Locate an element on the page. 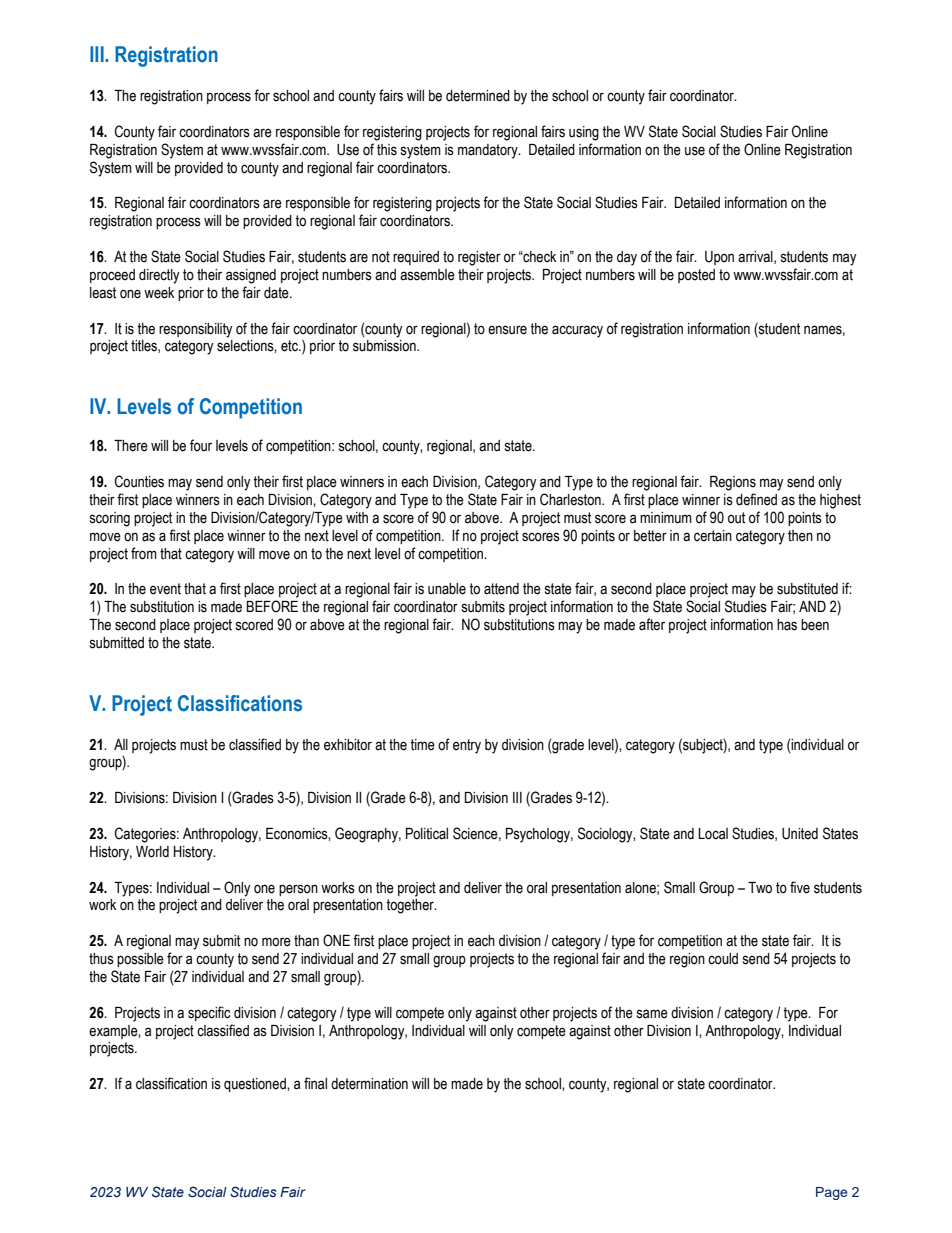 The height and width of the document is (1233, 952). Charleston is located at coordinates (571, 499).
